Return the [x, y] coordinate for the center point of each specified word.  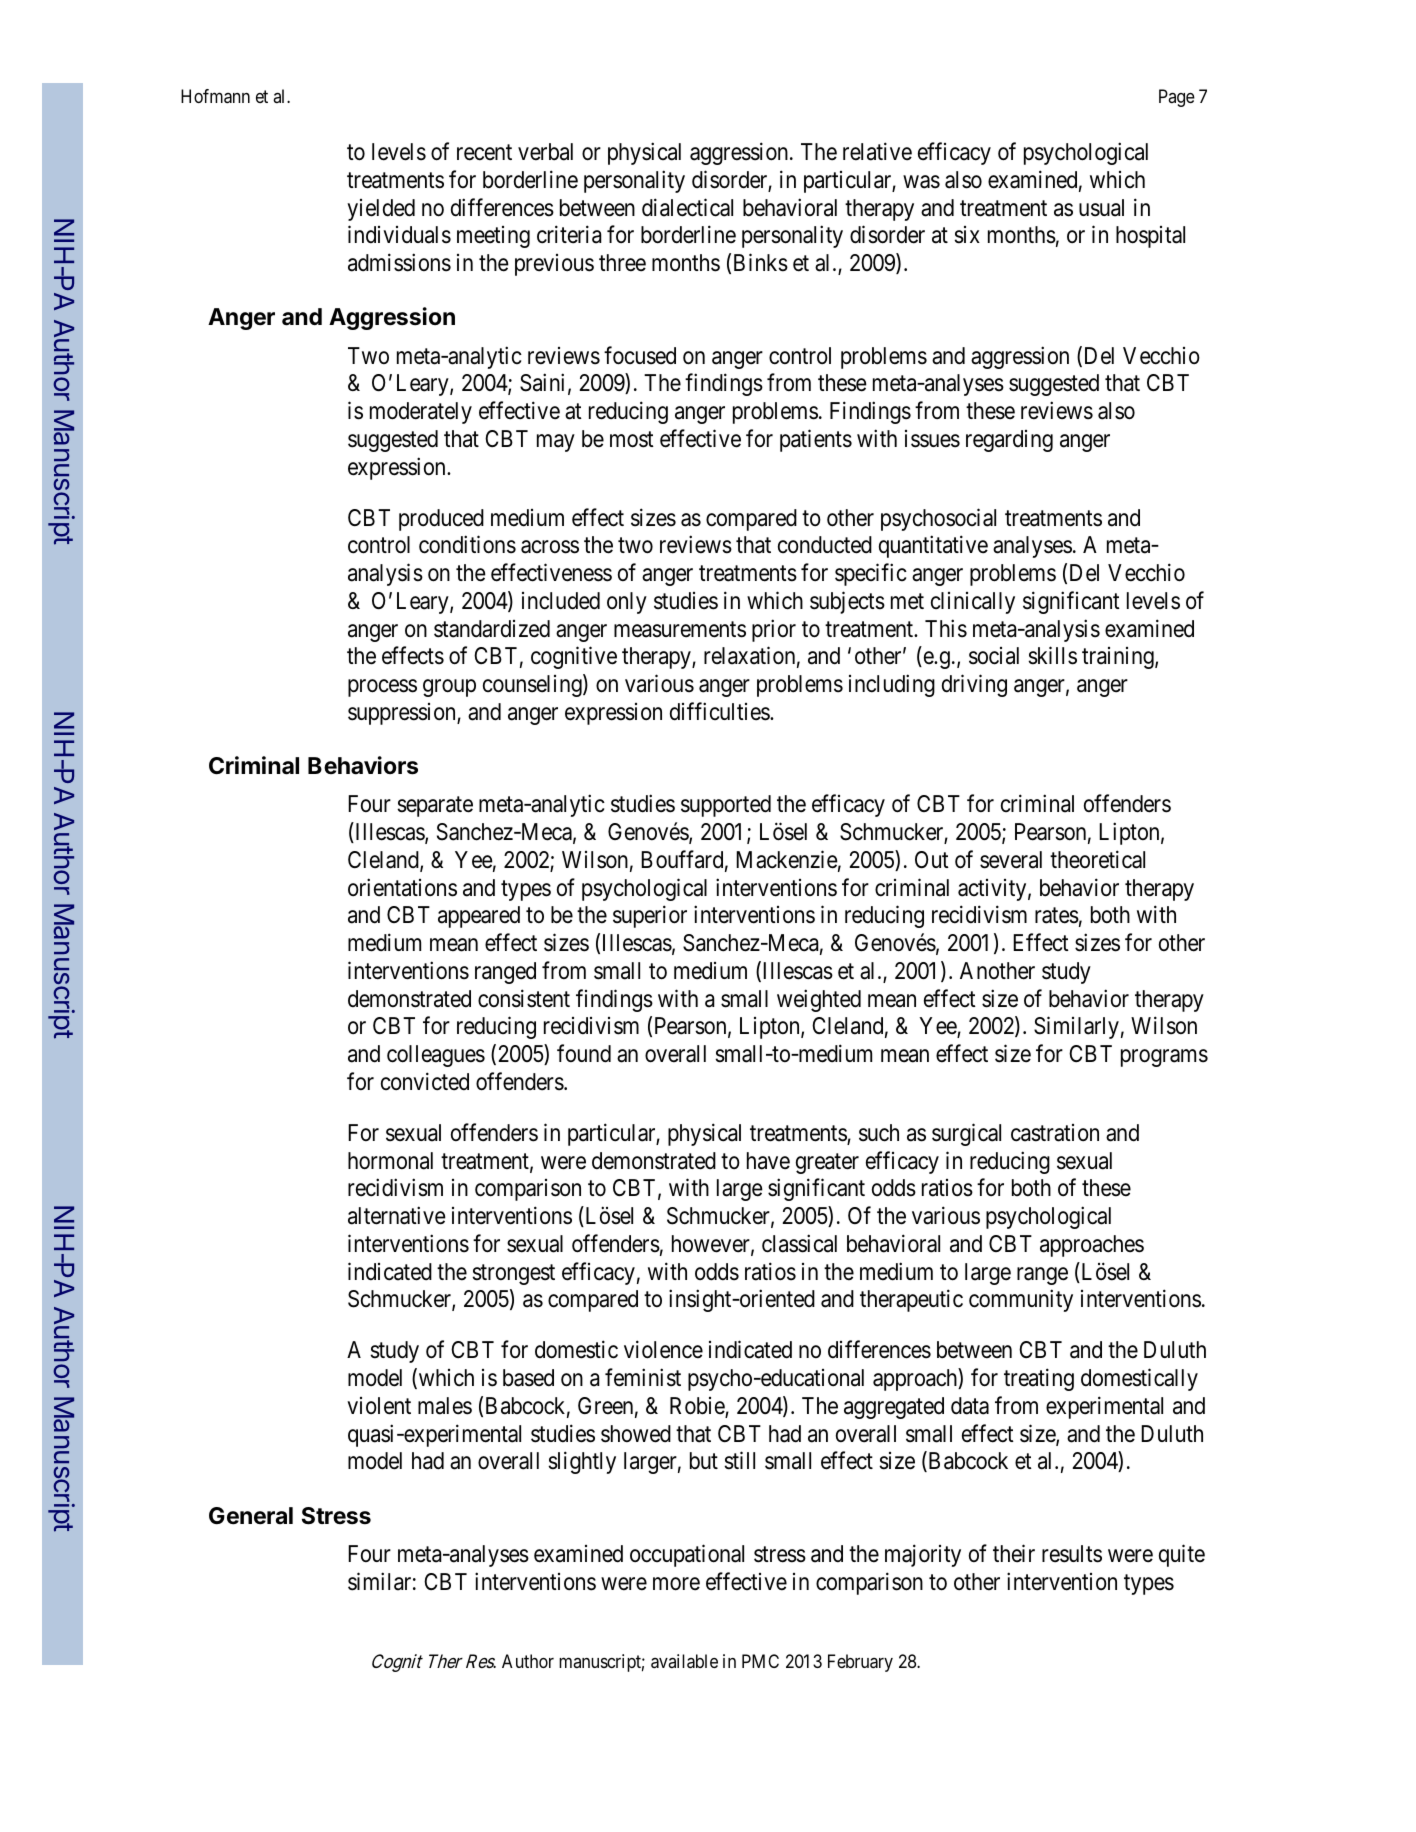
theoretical [1097, 859]
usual [1101, 208]
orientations [402, 887]
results [1072, 1554]
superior [650, 917]
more [676, 1584]
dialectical [687, 207]
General [251, 1516]
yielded [381, 210]
